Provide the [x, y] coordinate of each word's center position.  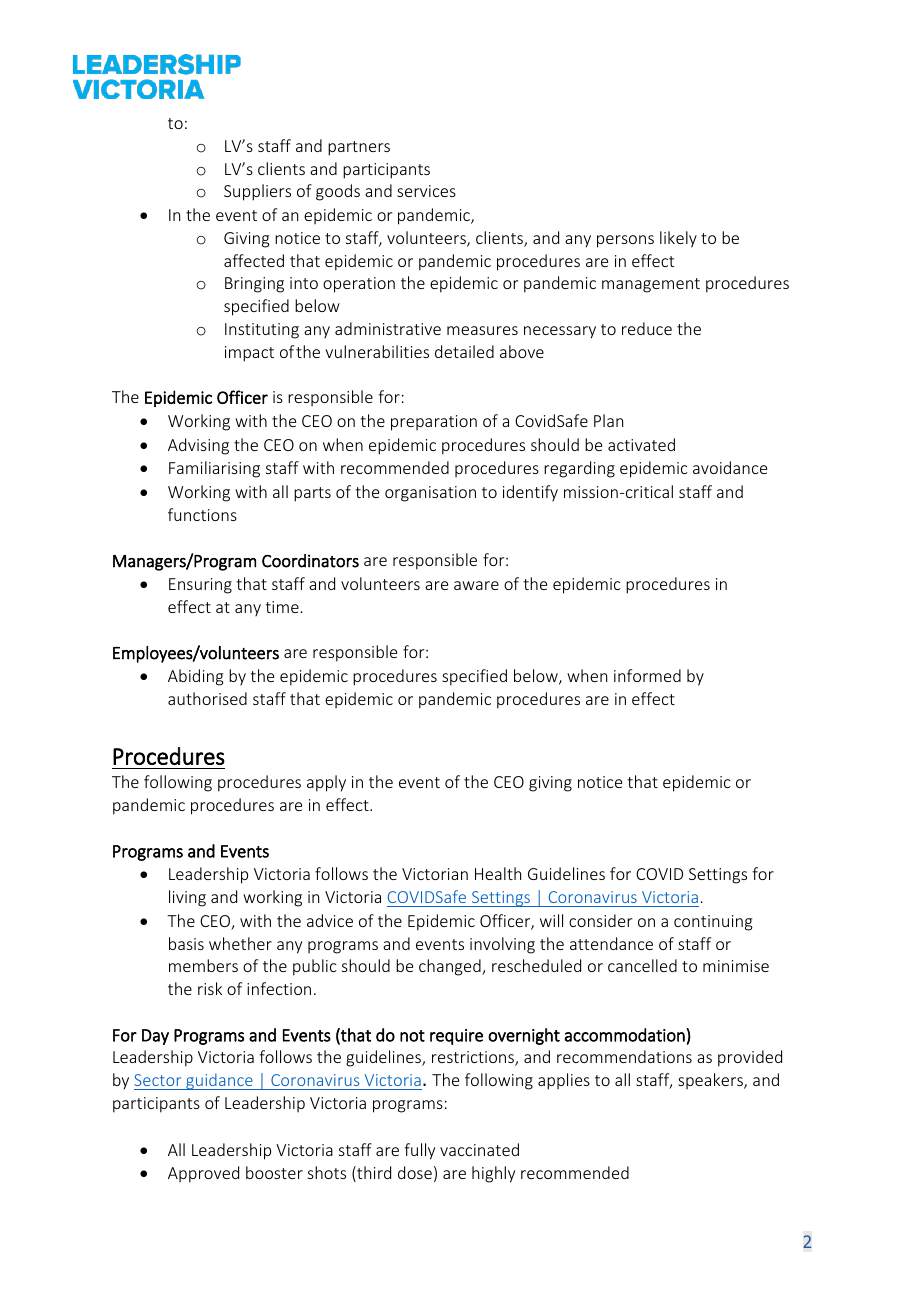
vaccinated [479, 1149]
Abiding [196, 677]
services [426, 191]
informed [647, 675]
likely [678, 239]
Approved [203, 1174]
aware [476, 585]
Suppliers [257, 192]
